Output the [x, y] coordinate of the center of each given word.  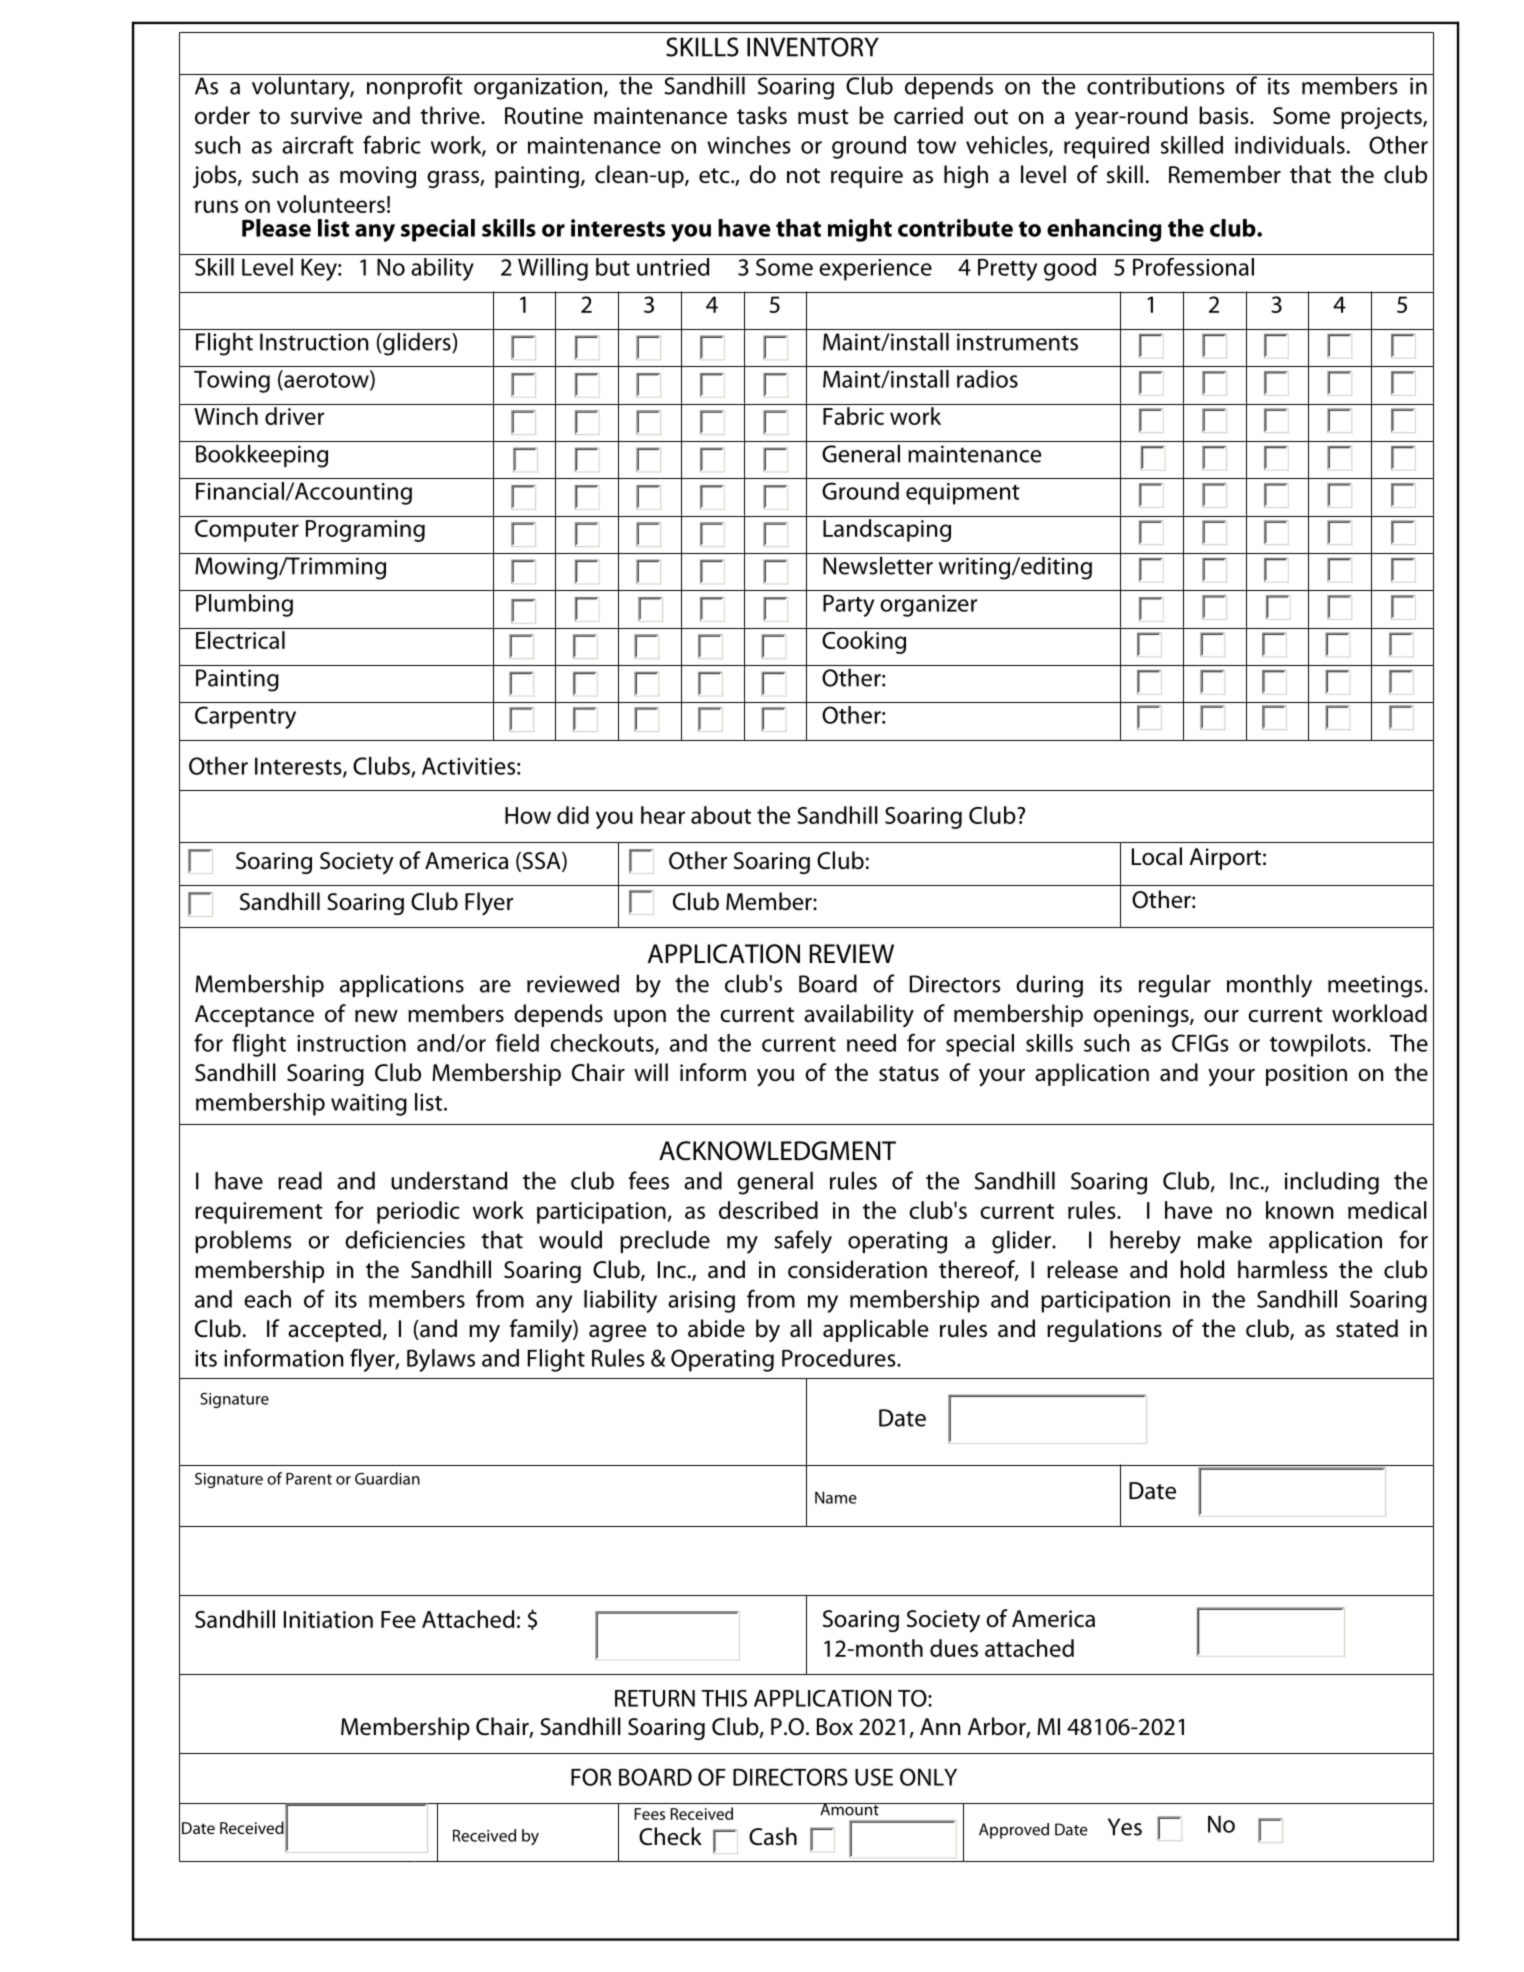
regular [1175, 986]
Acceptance [254, 1016]
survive [326, 116]
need [871, 1043]
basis [1225, 115]
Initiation [328, 1619]
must [823, 117]
